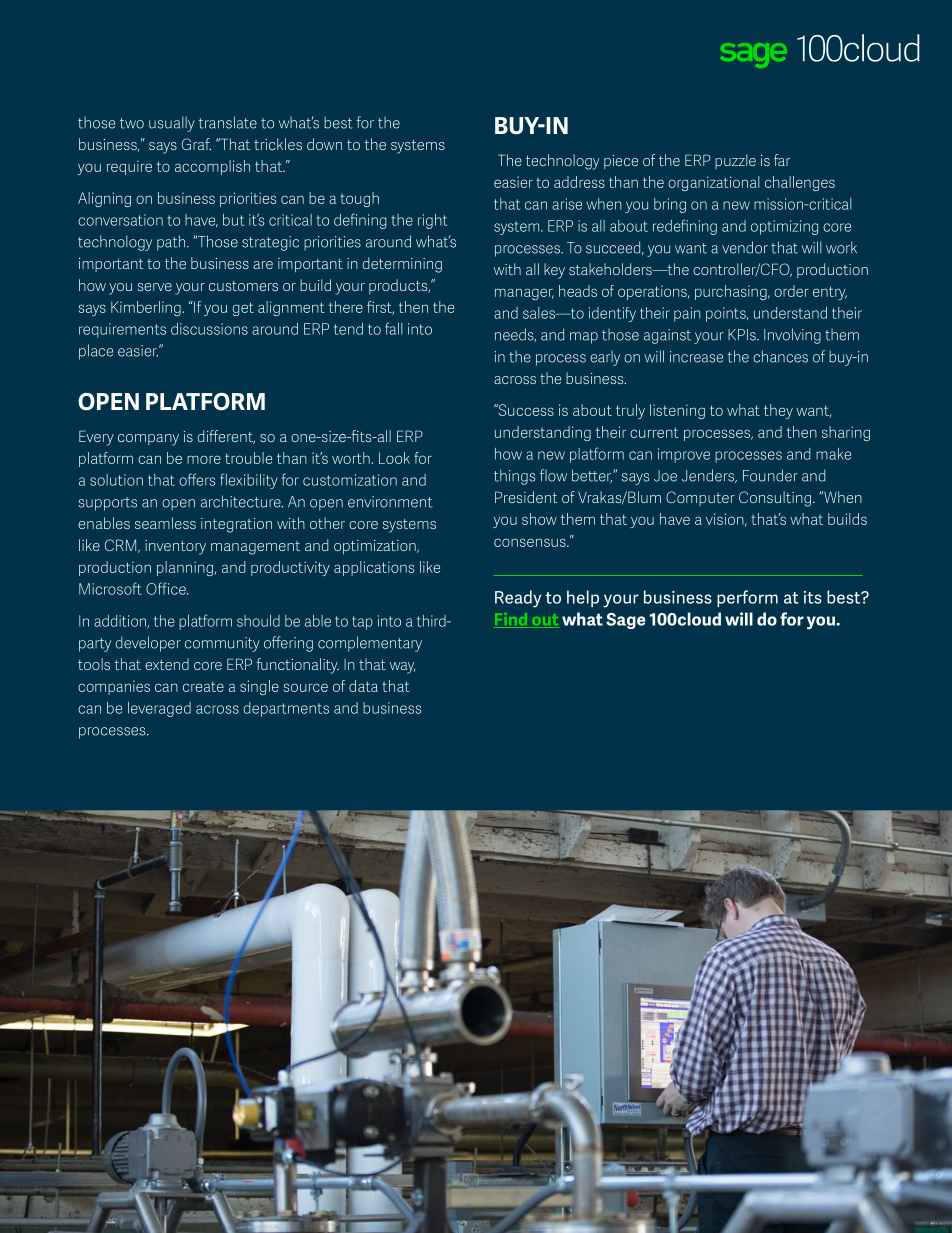  I want to click on Graf, so click(196, 144).
